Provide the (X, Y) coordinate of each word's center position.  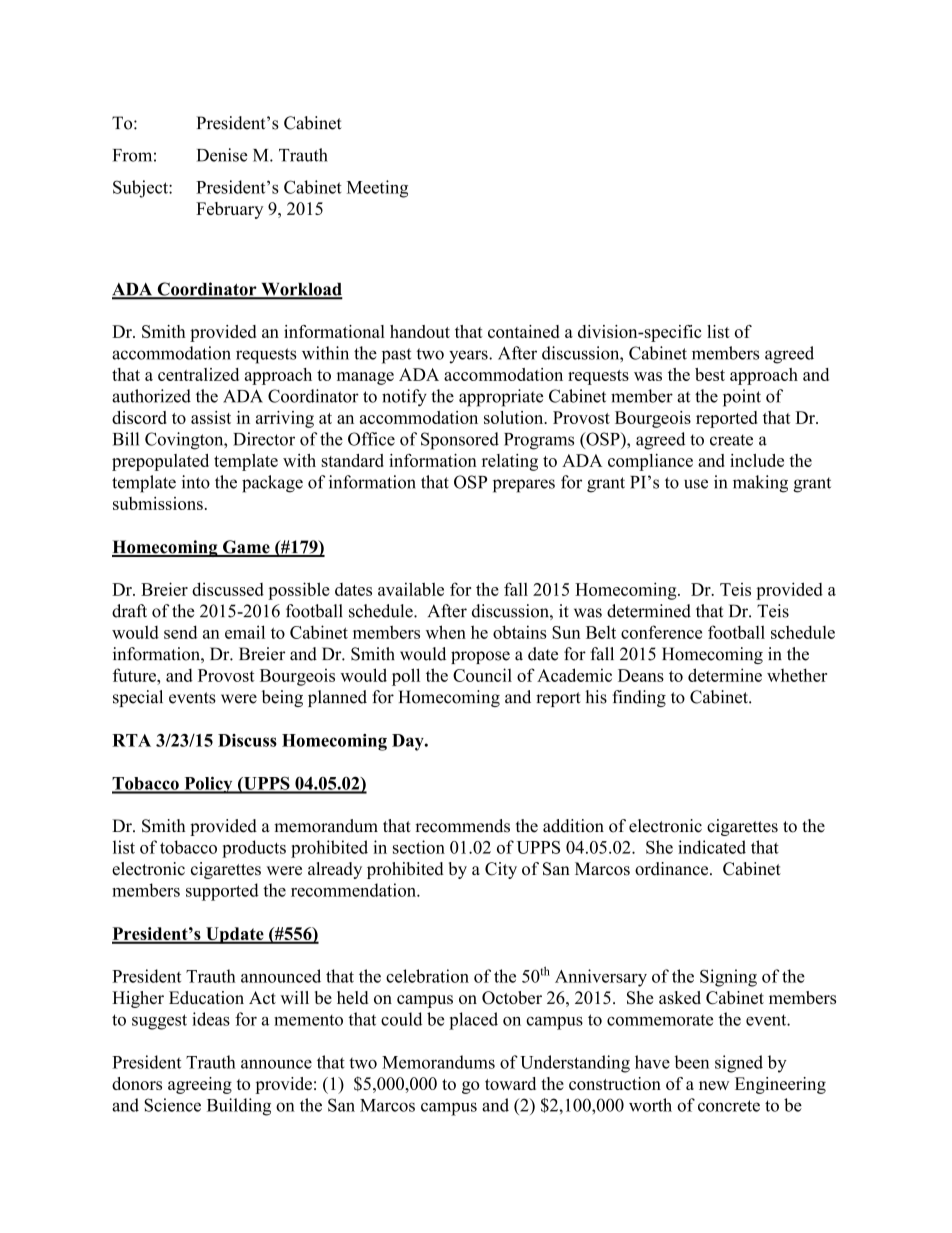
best (710, 374)
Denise (222, 155)
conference (661, 632)
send (181, 632)
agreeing (200, 1085)
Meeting (377, 189)
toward (510, 1083)
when (446, 632)
